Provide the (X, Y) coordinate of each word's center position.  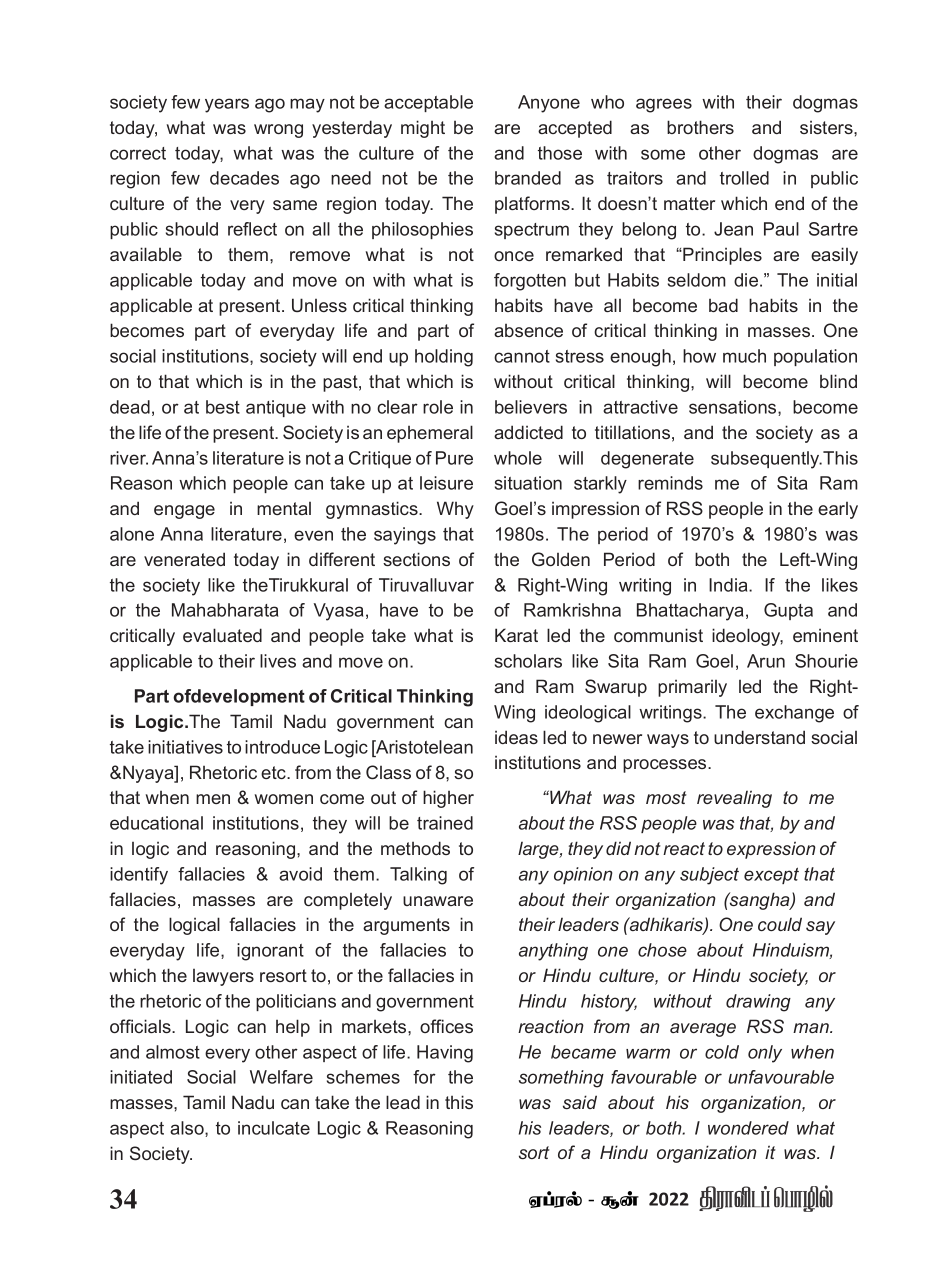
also (188, 1129)
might (423, 129)
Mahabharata (225, 610)
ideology (747, 637)
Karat (516, 635)
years (227, 105)
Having (445, 1054)
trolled (744, 178)
